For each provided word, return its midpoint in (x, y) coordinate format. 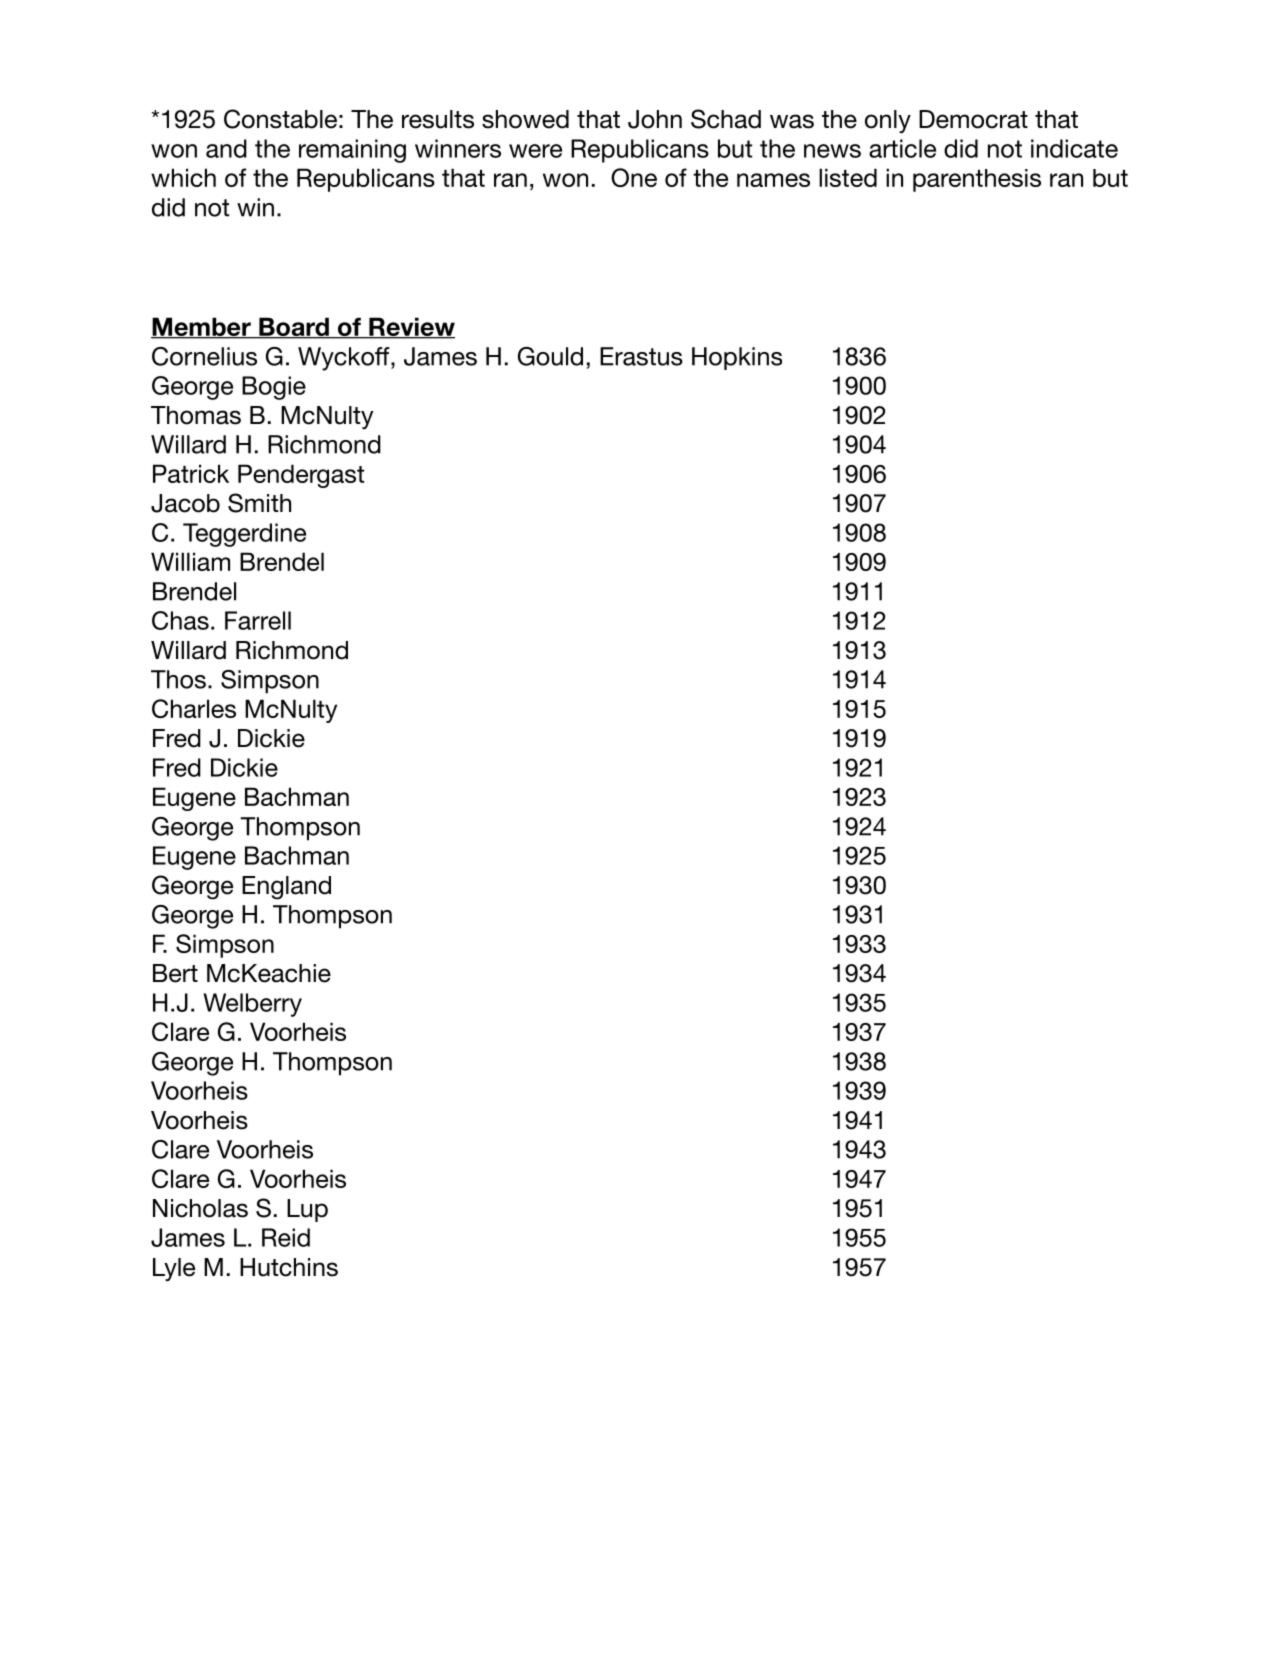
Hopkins (737, 358)
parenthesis (977, 180)
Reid (286, 1237)
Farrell (258, 620)
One (634, 177)
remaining (352, 151)
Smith (259, 503)
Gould (550, 356)
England (286, 888)
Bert (175, 973)
